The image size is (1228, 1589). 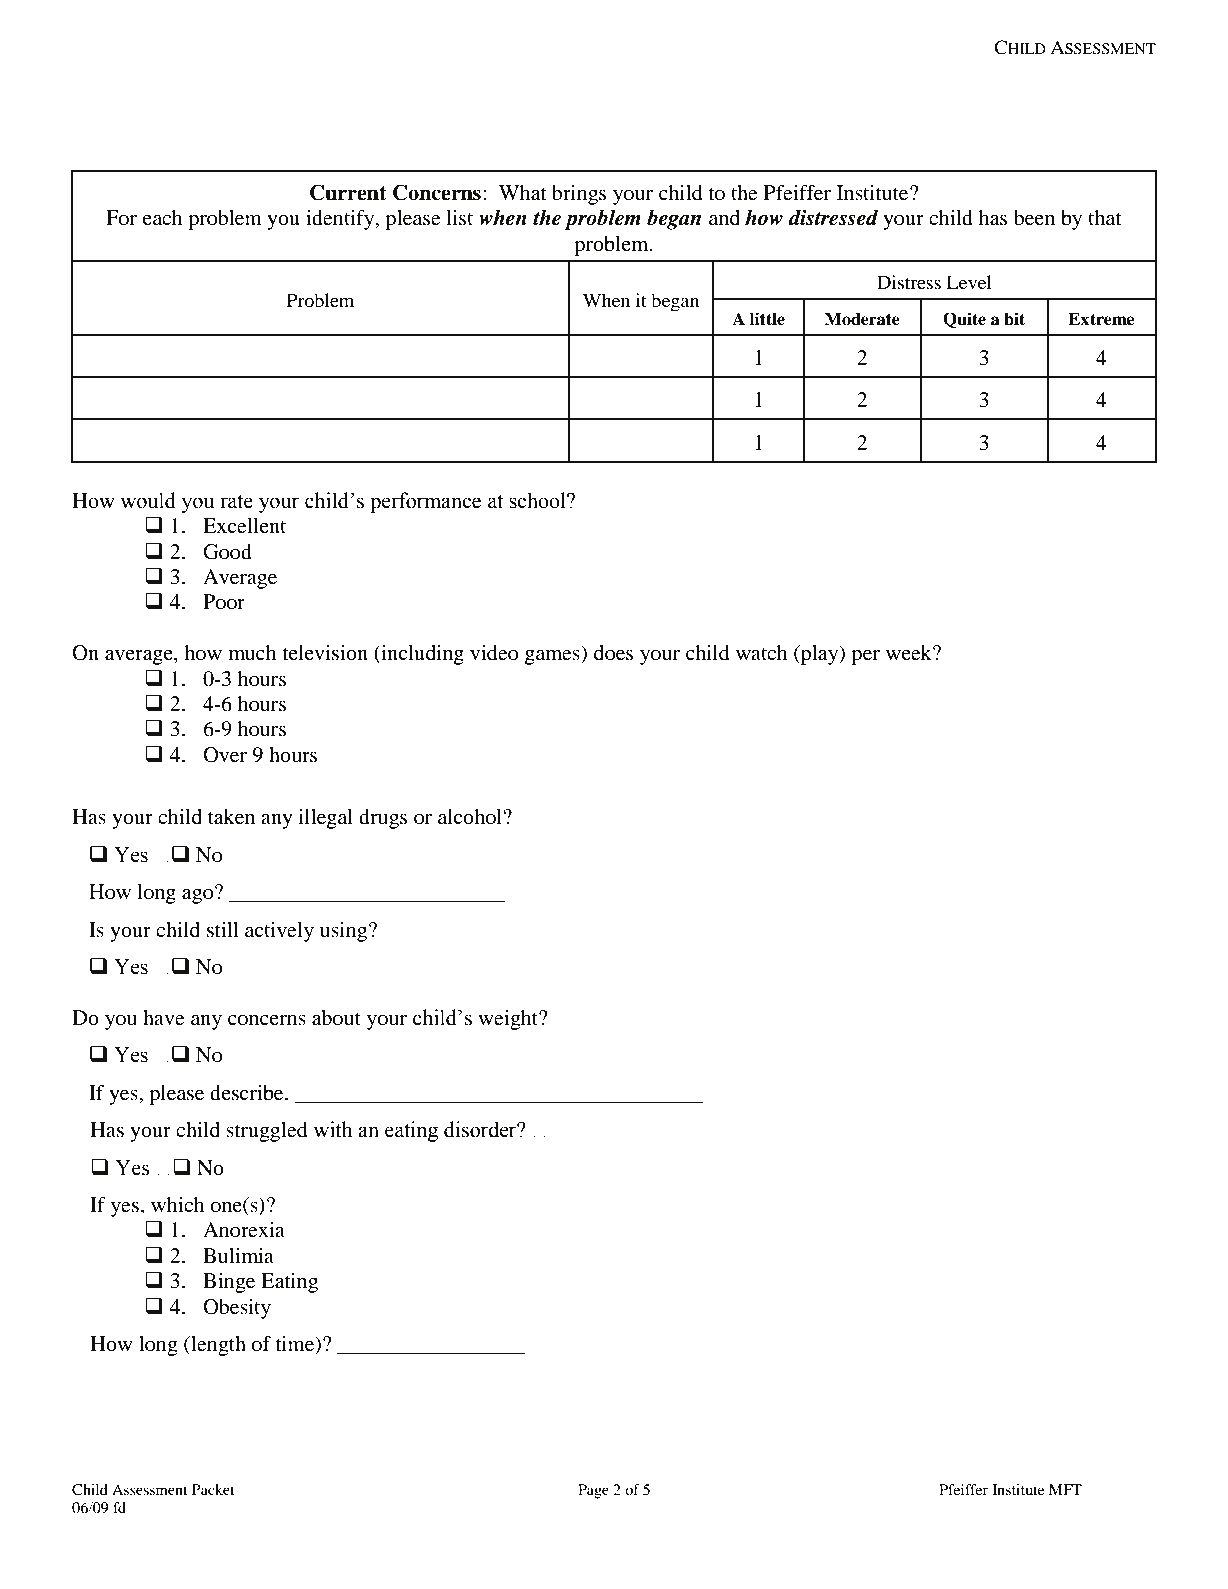 What do you see at coordinates (579, 195) in the page?
I see `brings` at bounding box center [579, 195].
